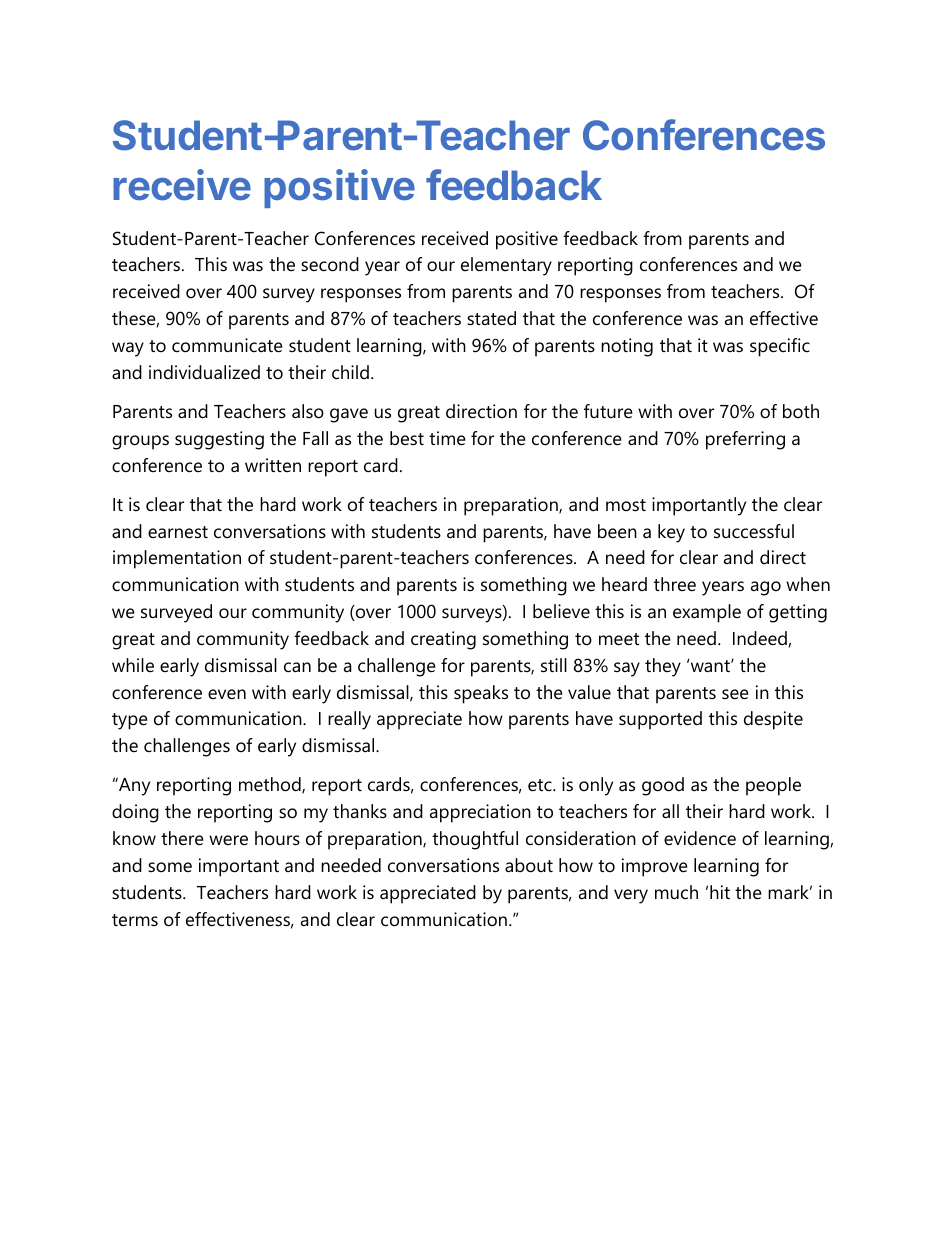 The image size is (952, 1233). Describe the element at coordinates (780, 347) in the image. I see `specific` at that location.
